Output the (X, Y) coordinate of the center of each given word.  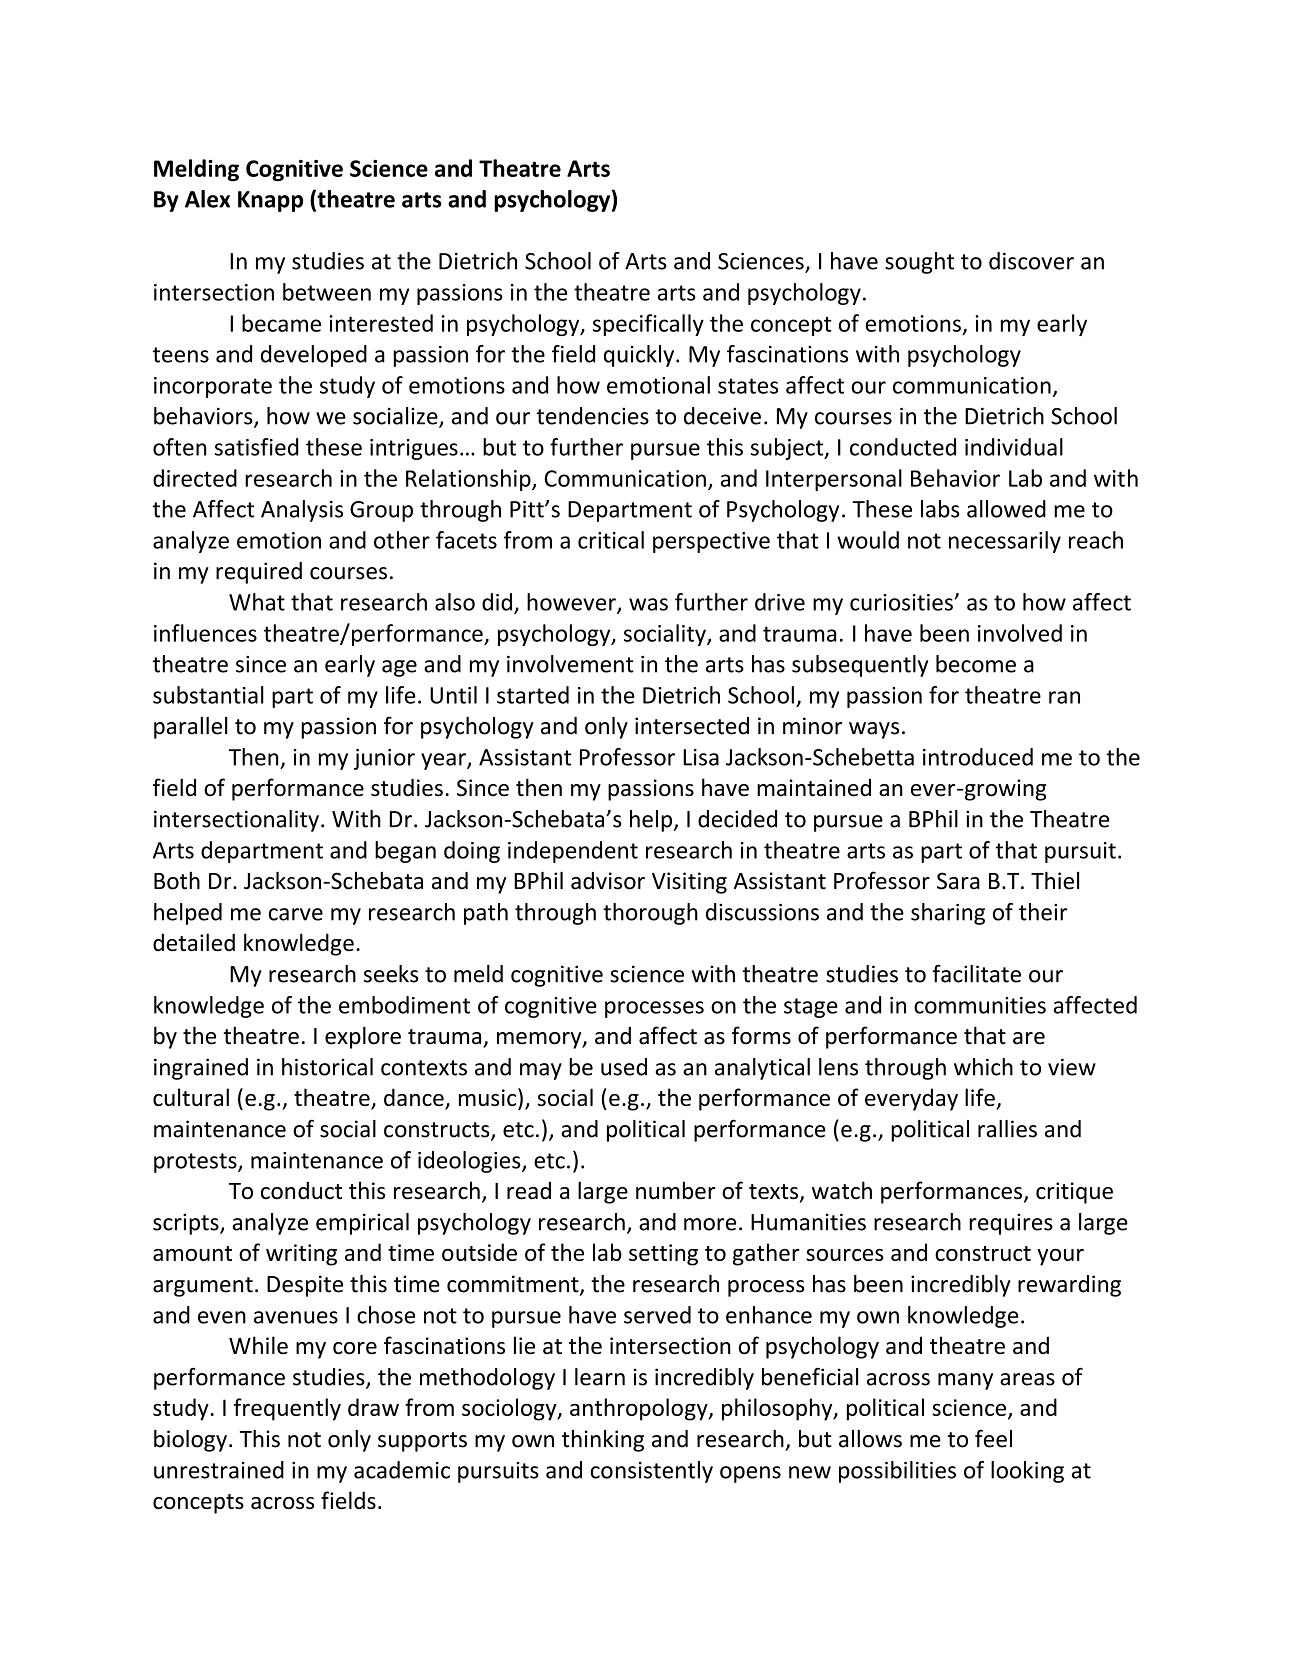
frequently (287, 1409)
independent (573, 852)
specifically (648, 325)
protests (196, 1163)
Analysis (302, 511)
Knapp (270, 201)
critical (611, 540)
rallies (1007, 1129)
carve (296, 914)
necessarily (1005, 542)
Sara (958, 881)
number (676, 1190)
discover (1031, 261)
